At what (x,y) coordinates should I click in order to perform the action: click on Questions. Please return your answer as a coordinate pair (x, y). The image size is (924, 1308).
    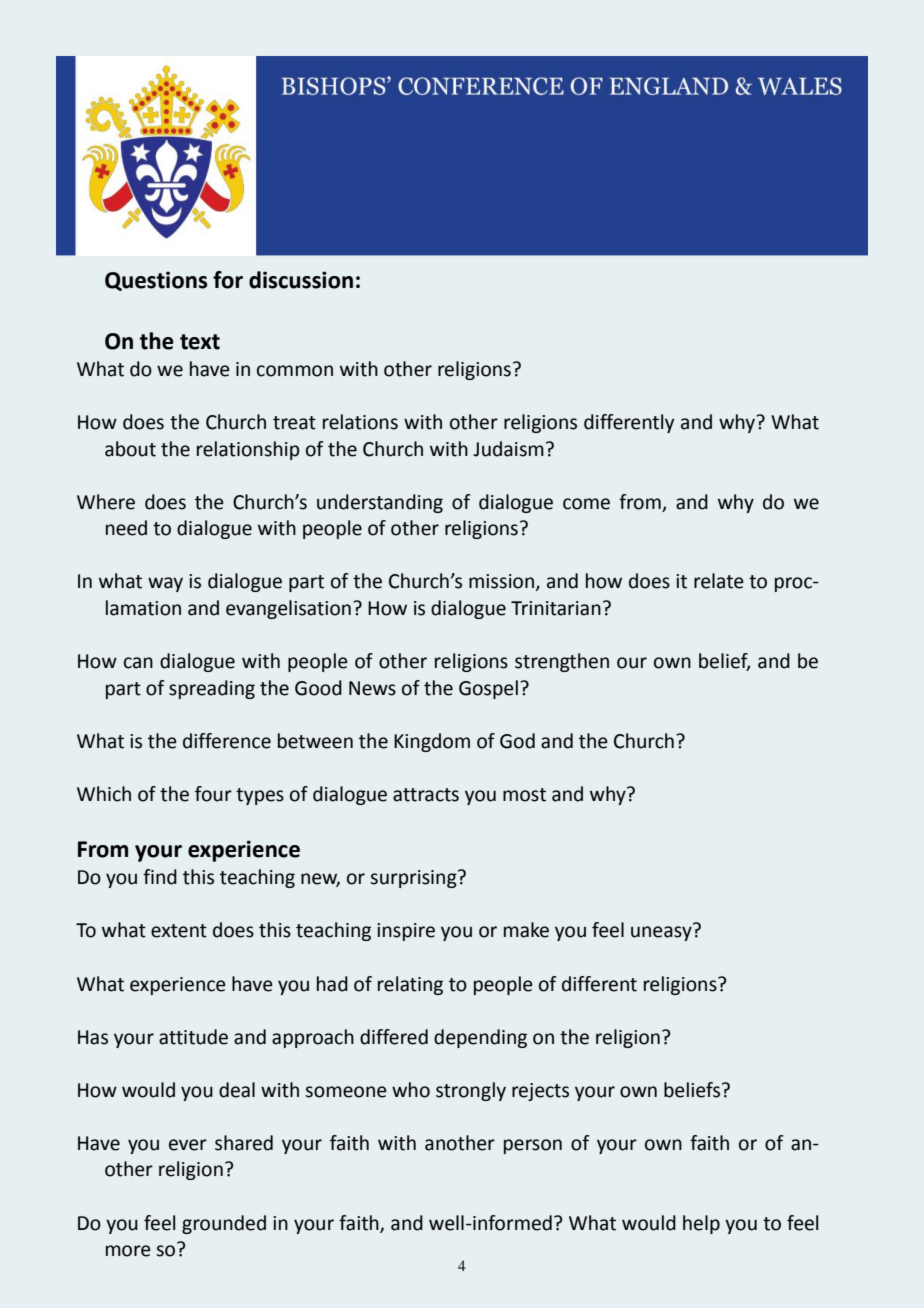
    Looking at the image, I should click on (156, 281).
